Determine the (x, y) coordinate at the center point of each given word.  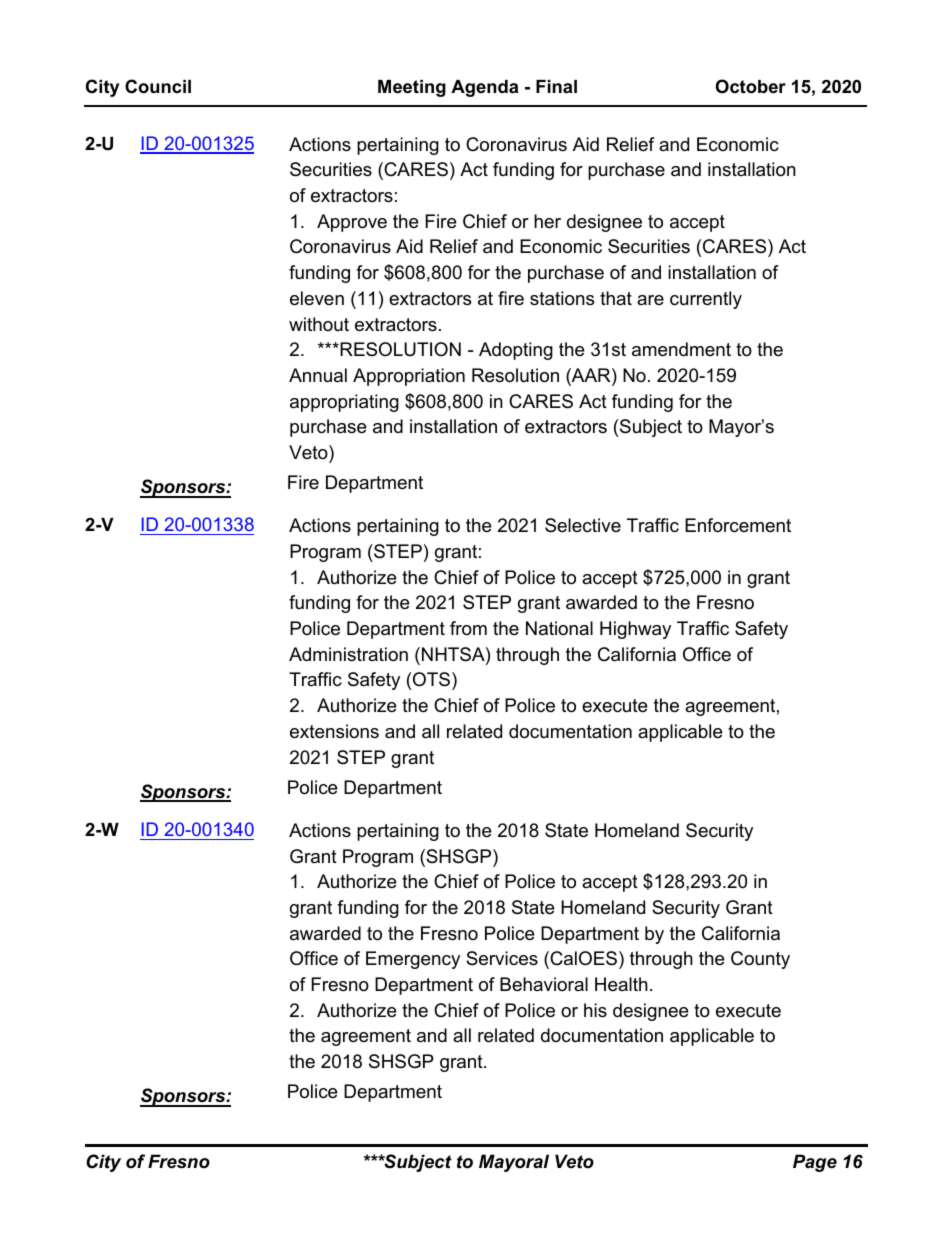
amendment (681, 349)
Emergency (413, 960)
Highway (635, 630)
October (751, 86)
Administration (348, 654)
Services (502, 958)
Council (158, 86)
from (468, 628)
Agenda (484, 88)
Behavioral (544, 984)
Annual (318, 375)
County (760, 960)
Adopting (516, 351)
